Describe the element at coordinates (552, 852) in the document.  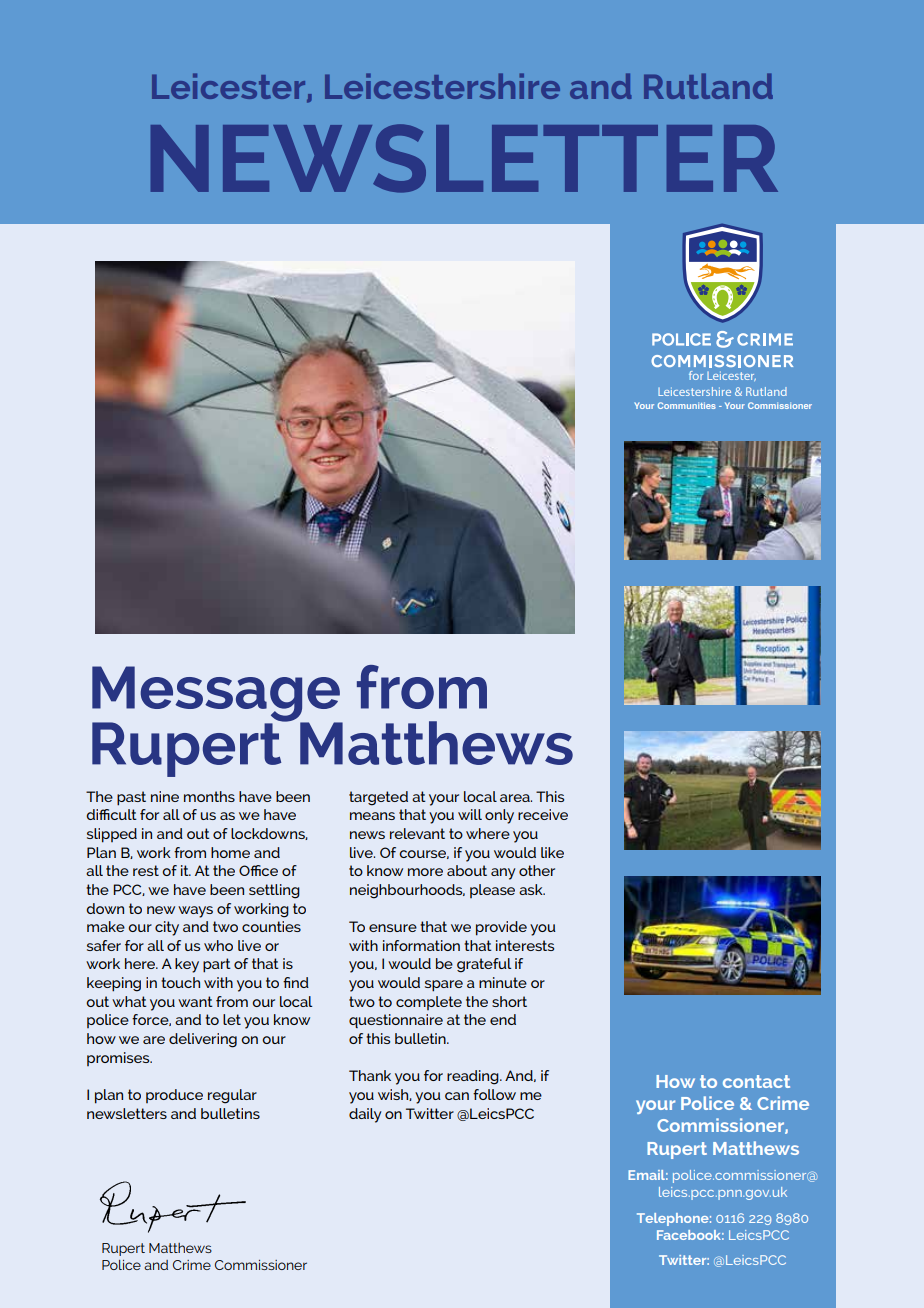
I see `like` at that location.
